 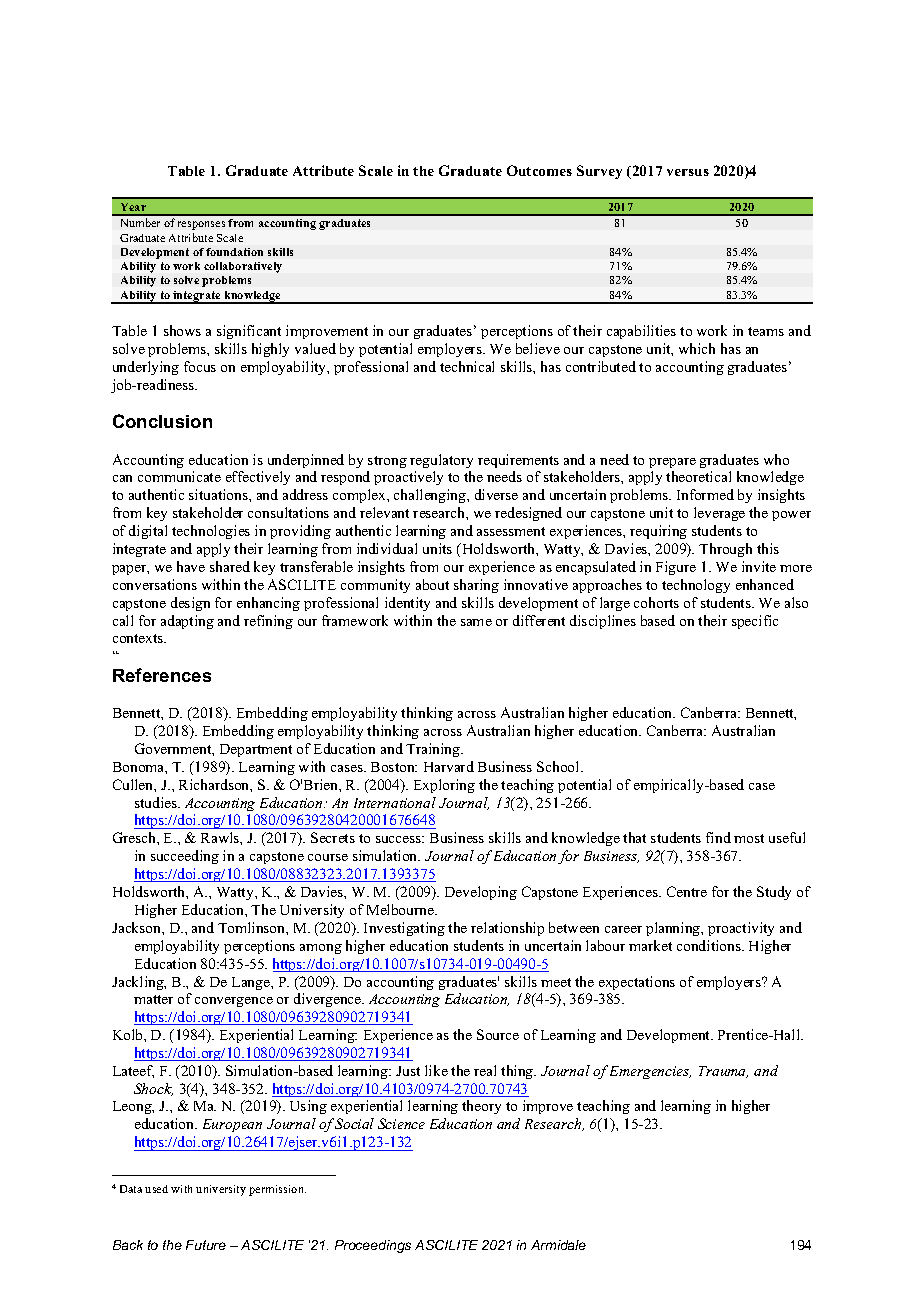 I want to click on Outcomes, so click(x=539, y=170).
